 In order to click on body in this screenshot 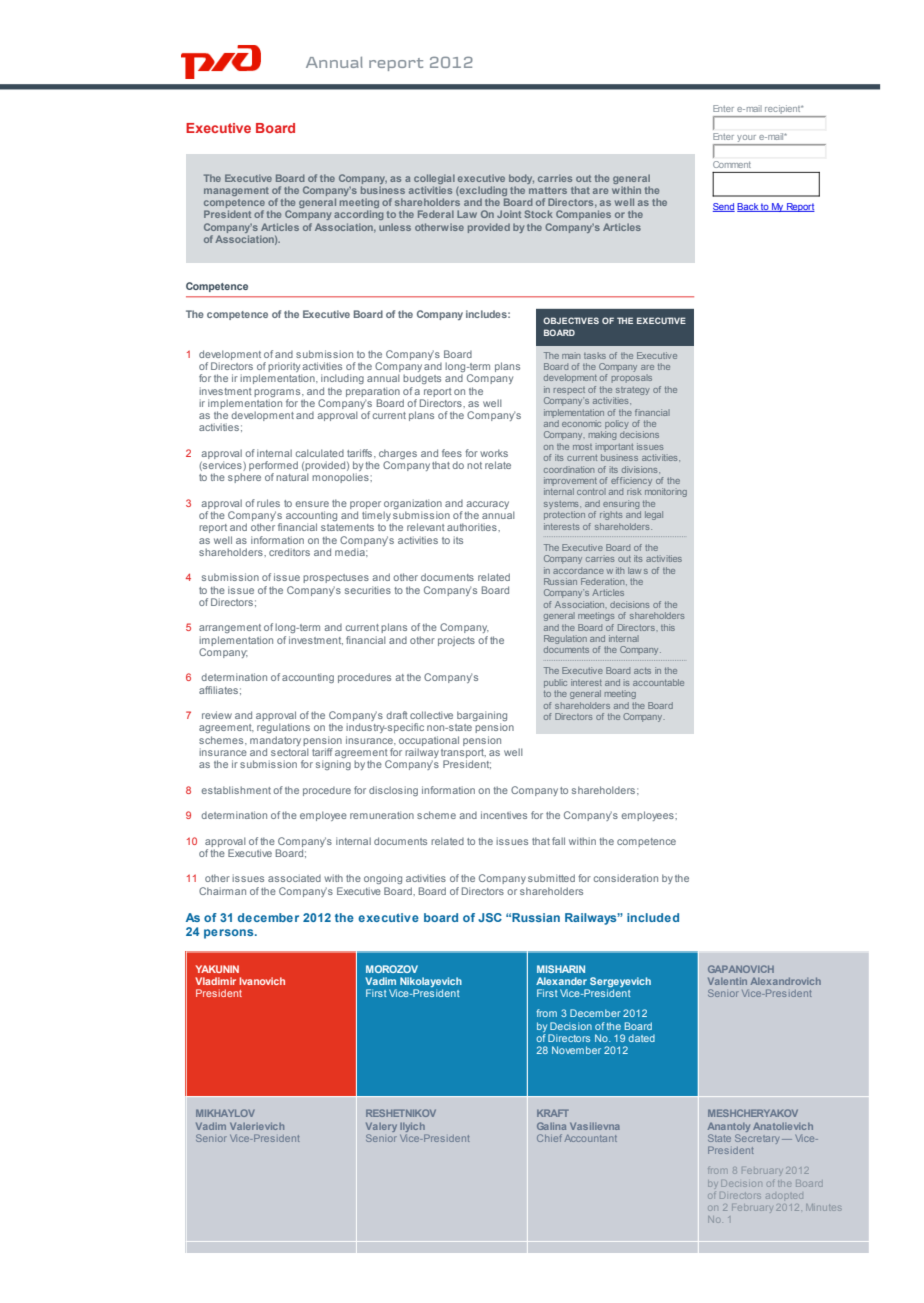, I will do `click(521, 179)`.
